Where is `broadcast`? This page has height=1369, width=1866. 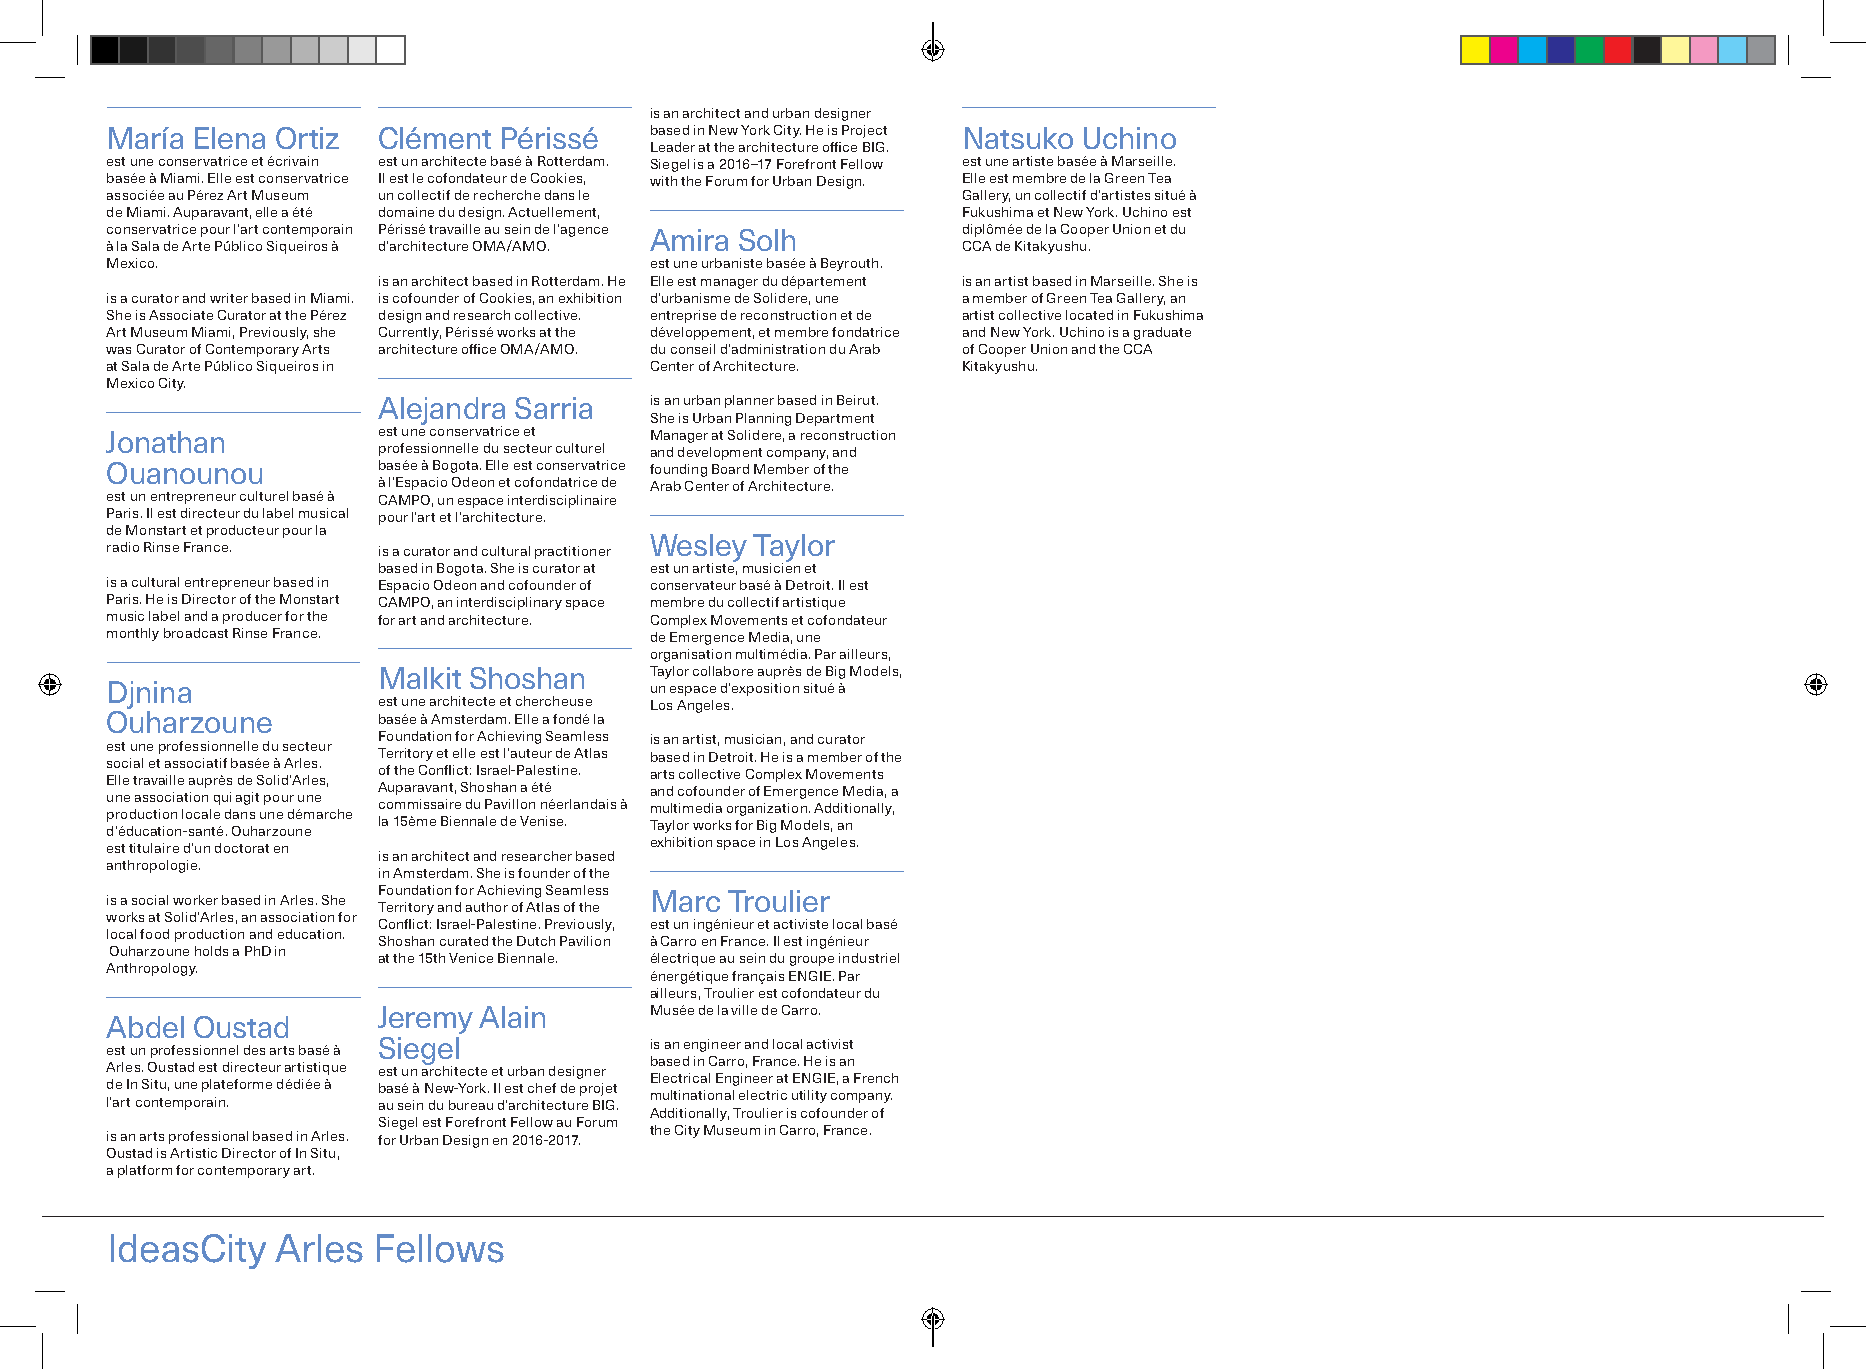
broadcast is located at coordinates (196, 633).
